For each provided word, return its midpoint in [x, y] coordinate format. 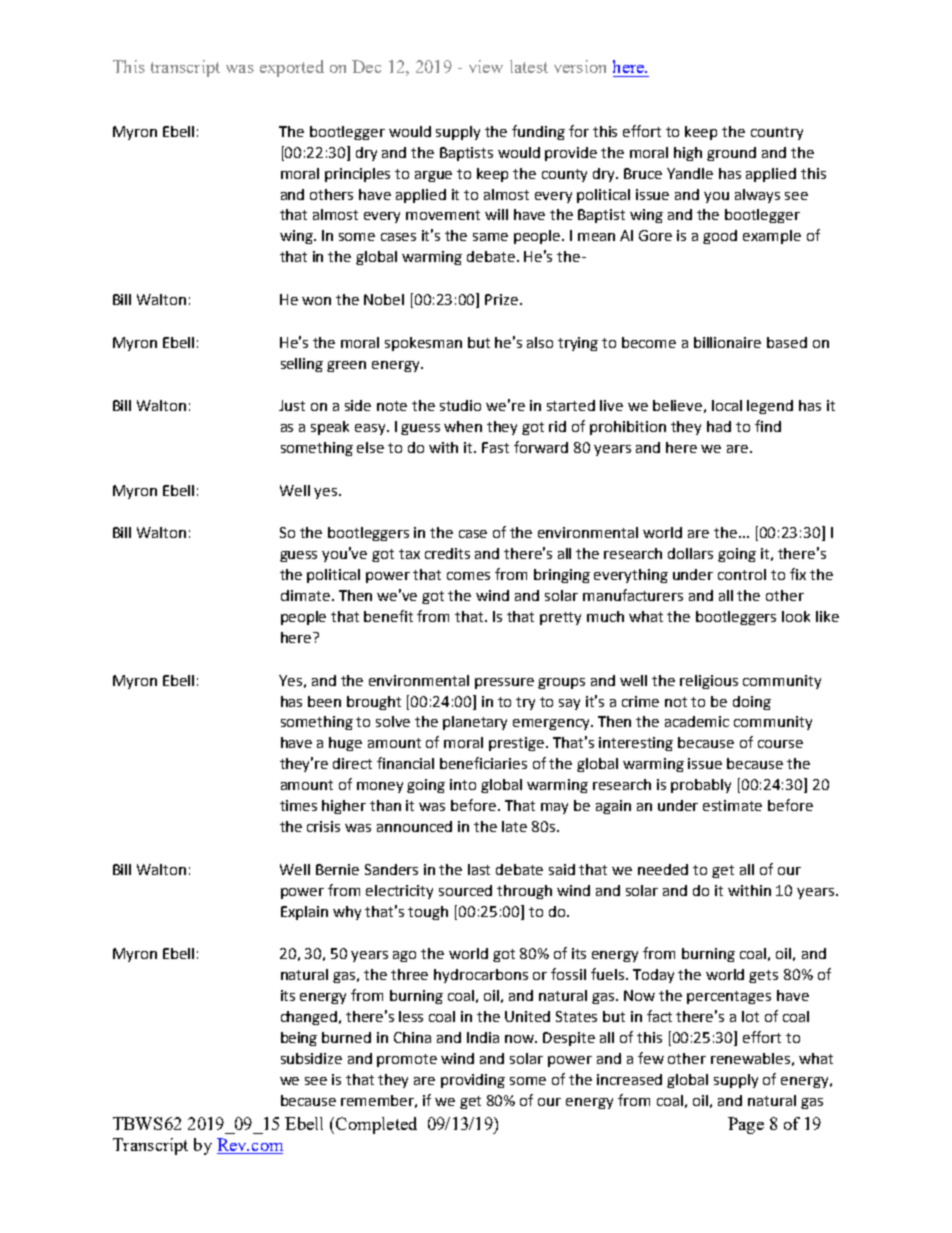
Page [746, 1125]
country [777, 133]
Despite [569, 1039]
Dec [366, 66]
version [580, 66]
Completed [376, 1125]
